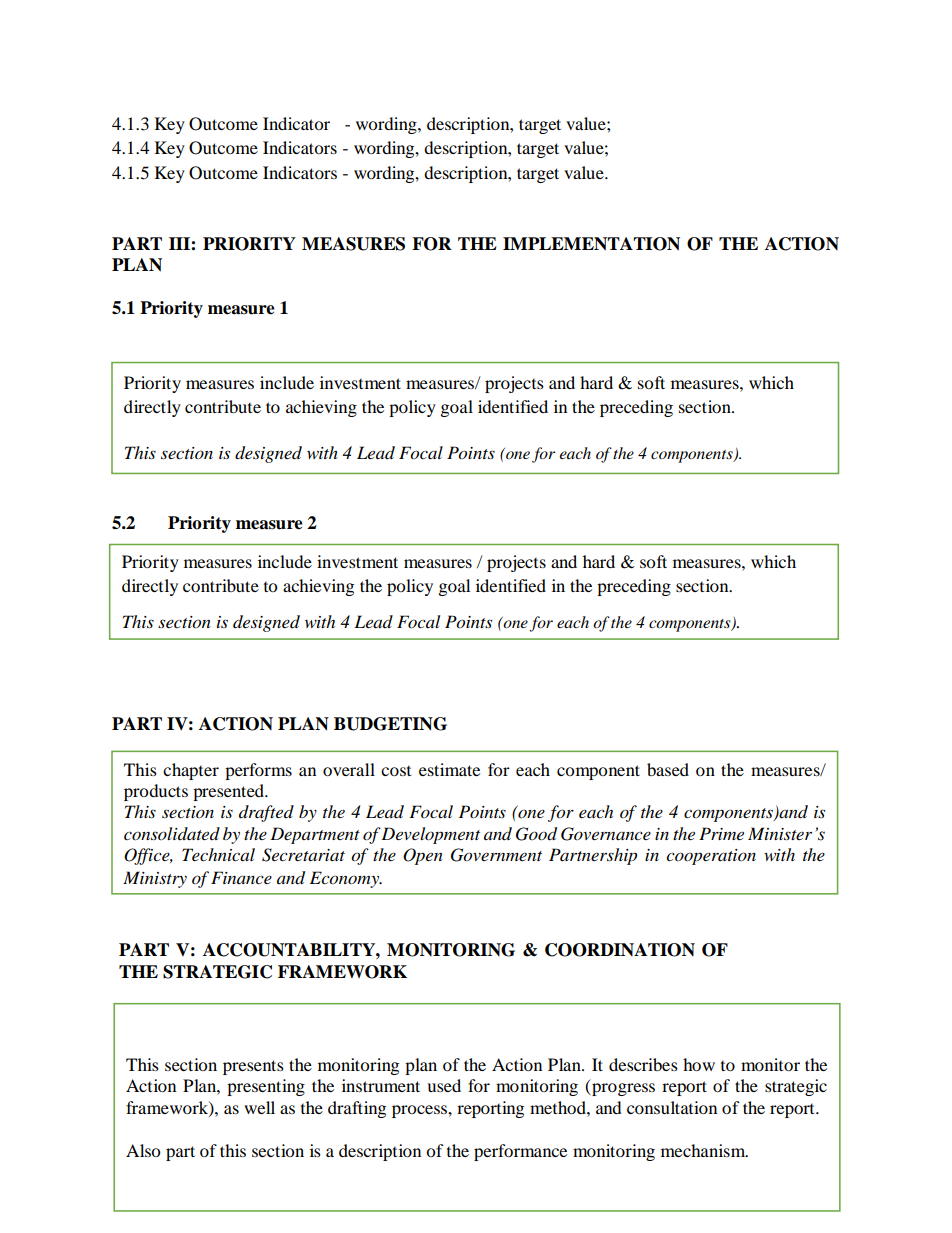 The width and height of the page is (952, 1233). What do you see at coordinates (444, 1085) in the page?
I see `used` at bounding box center [444, 1085].
